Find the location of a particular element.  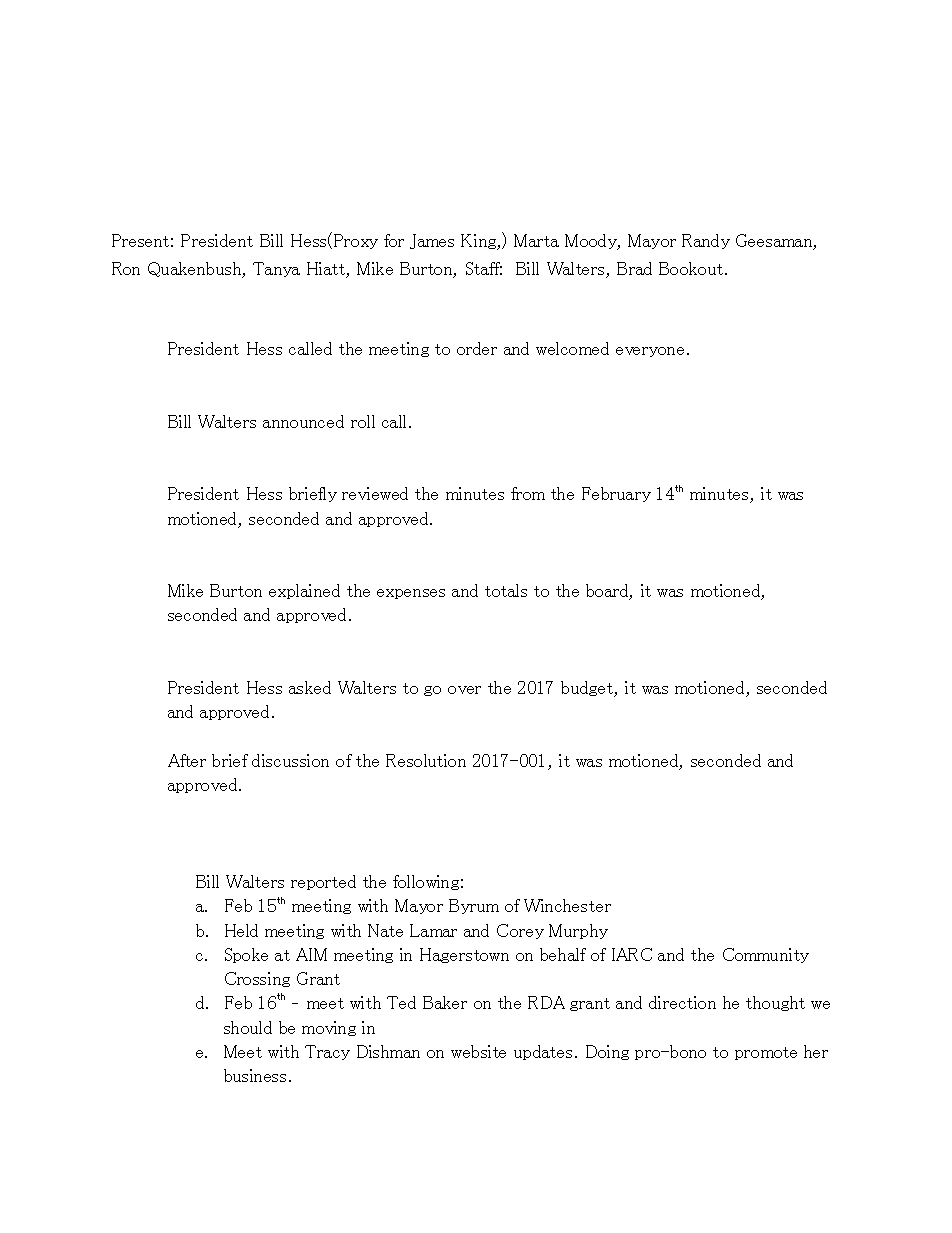

should is located at coordinates (248, 1027).
